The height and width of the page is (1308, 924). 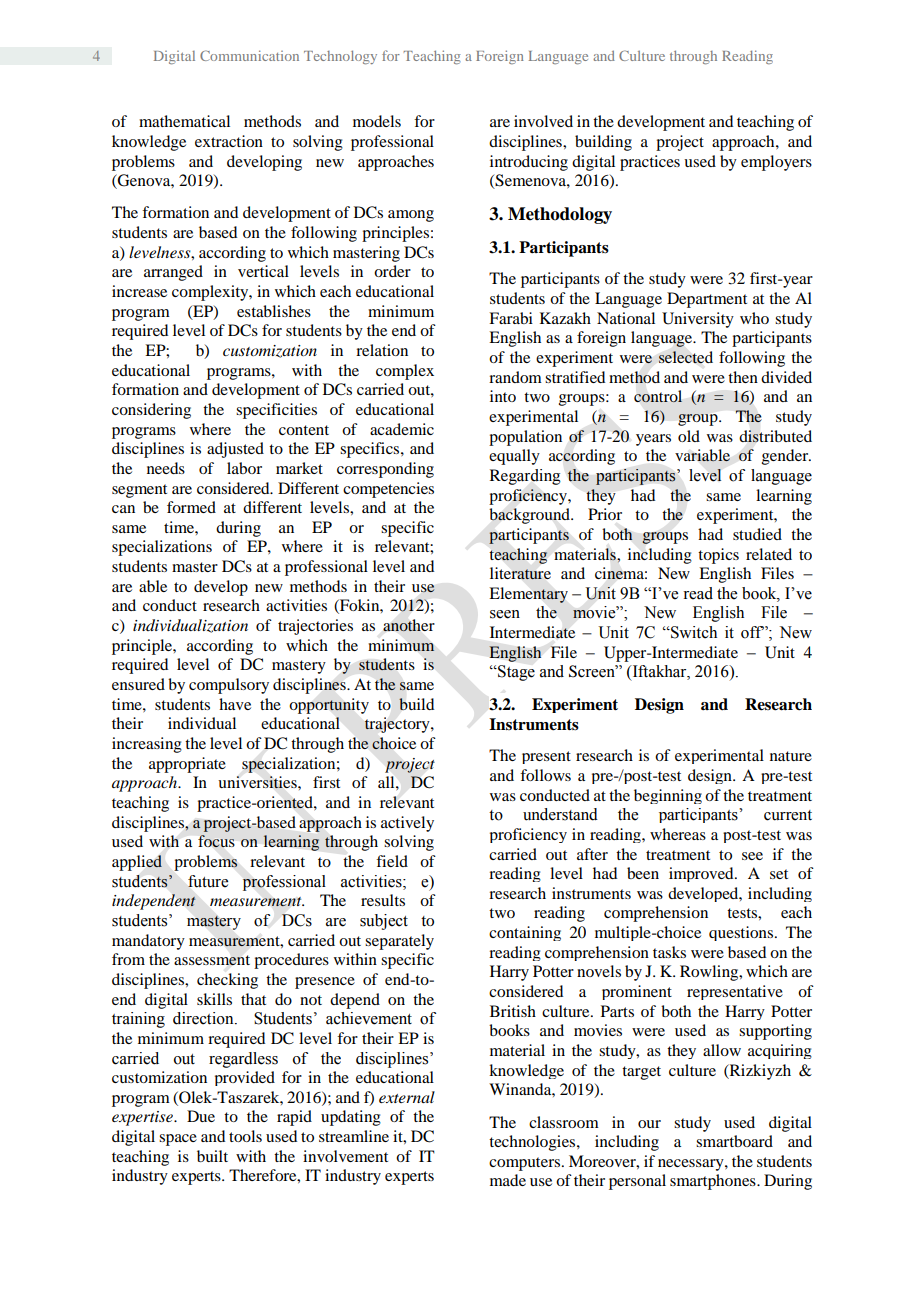 I want to click on mathematical, so click(x=184, y=121).
